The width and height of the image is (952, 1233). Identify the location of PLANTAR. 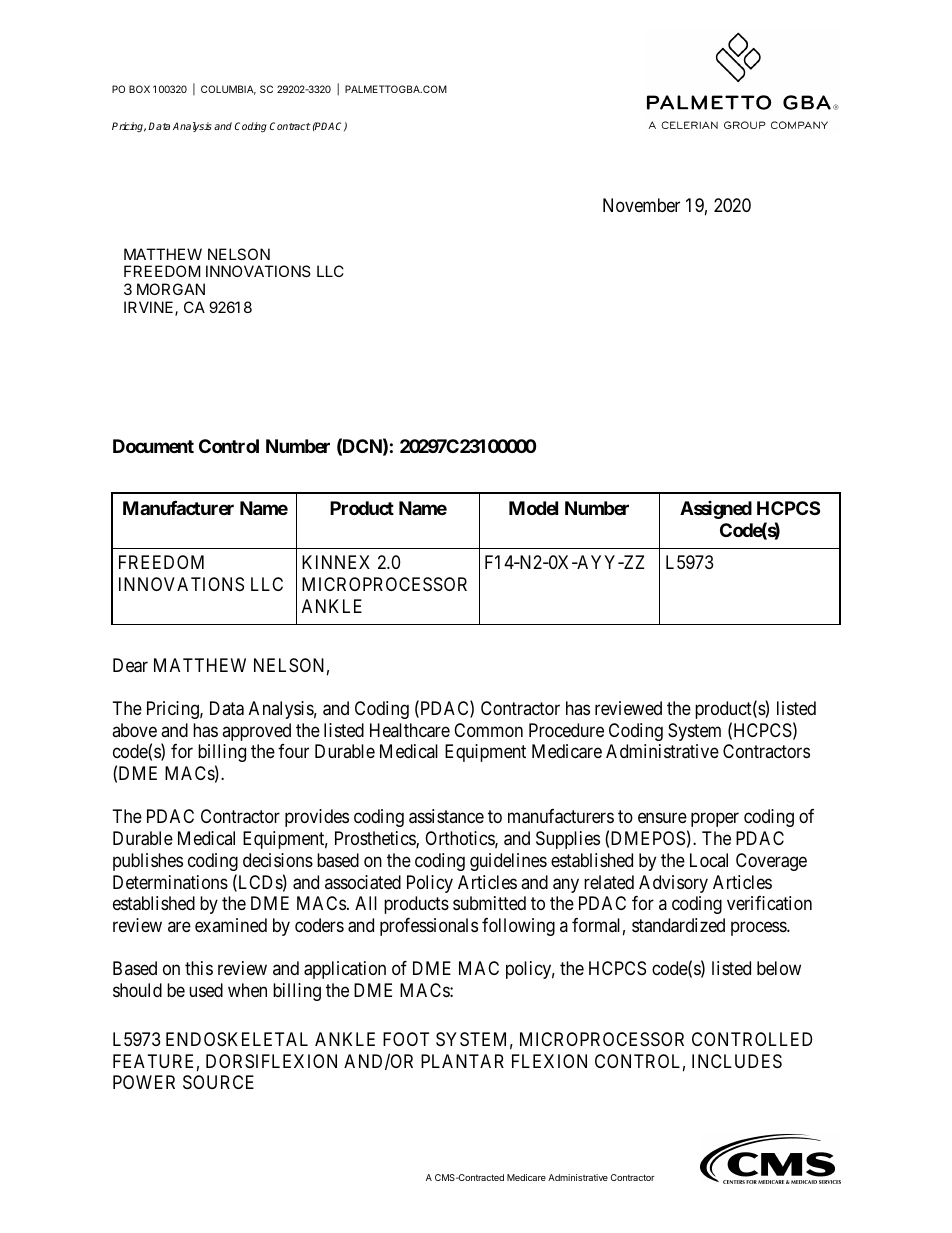
(462, 1061).
